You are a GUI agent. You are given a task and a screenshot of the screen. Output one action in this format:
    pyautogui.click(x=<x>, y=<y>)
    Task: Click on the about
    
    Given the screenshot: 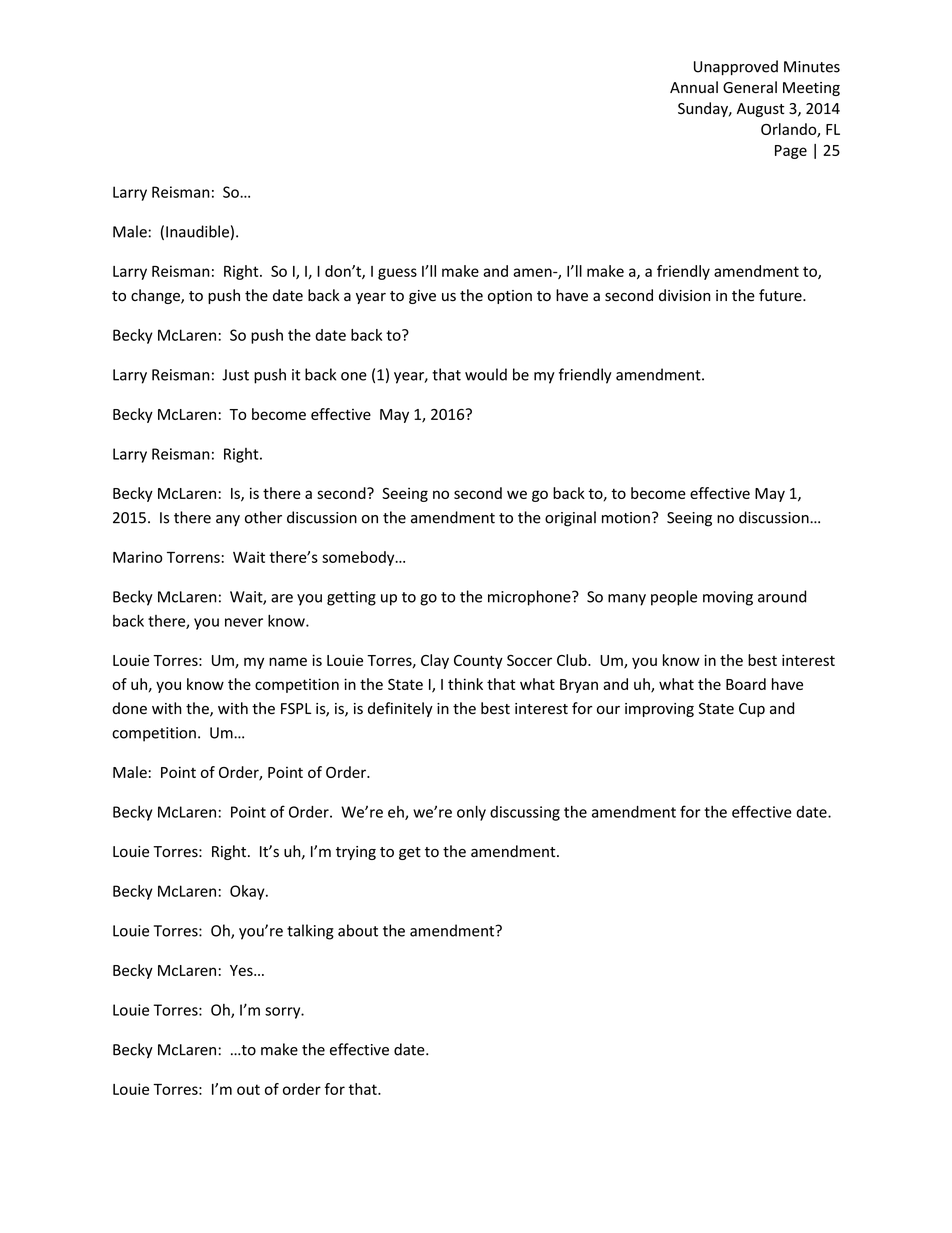 What is the action you would take?
    pyautogui.click(x=358, y=930)
